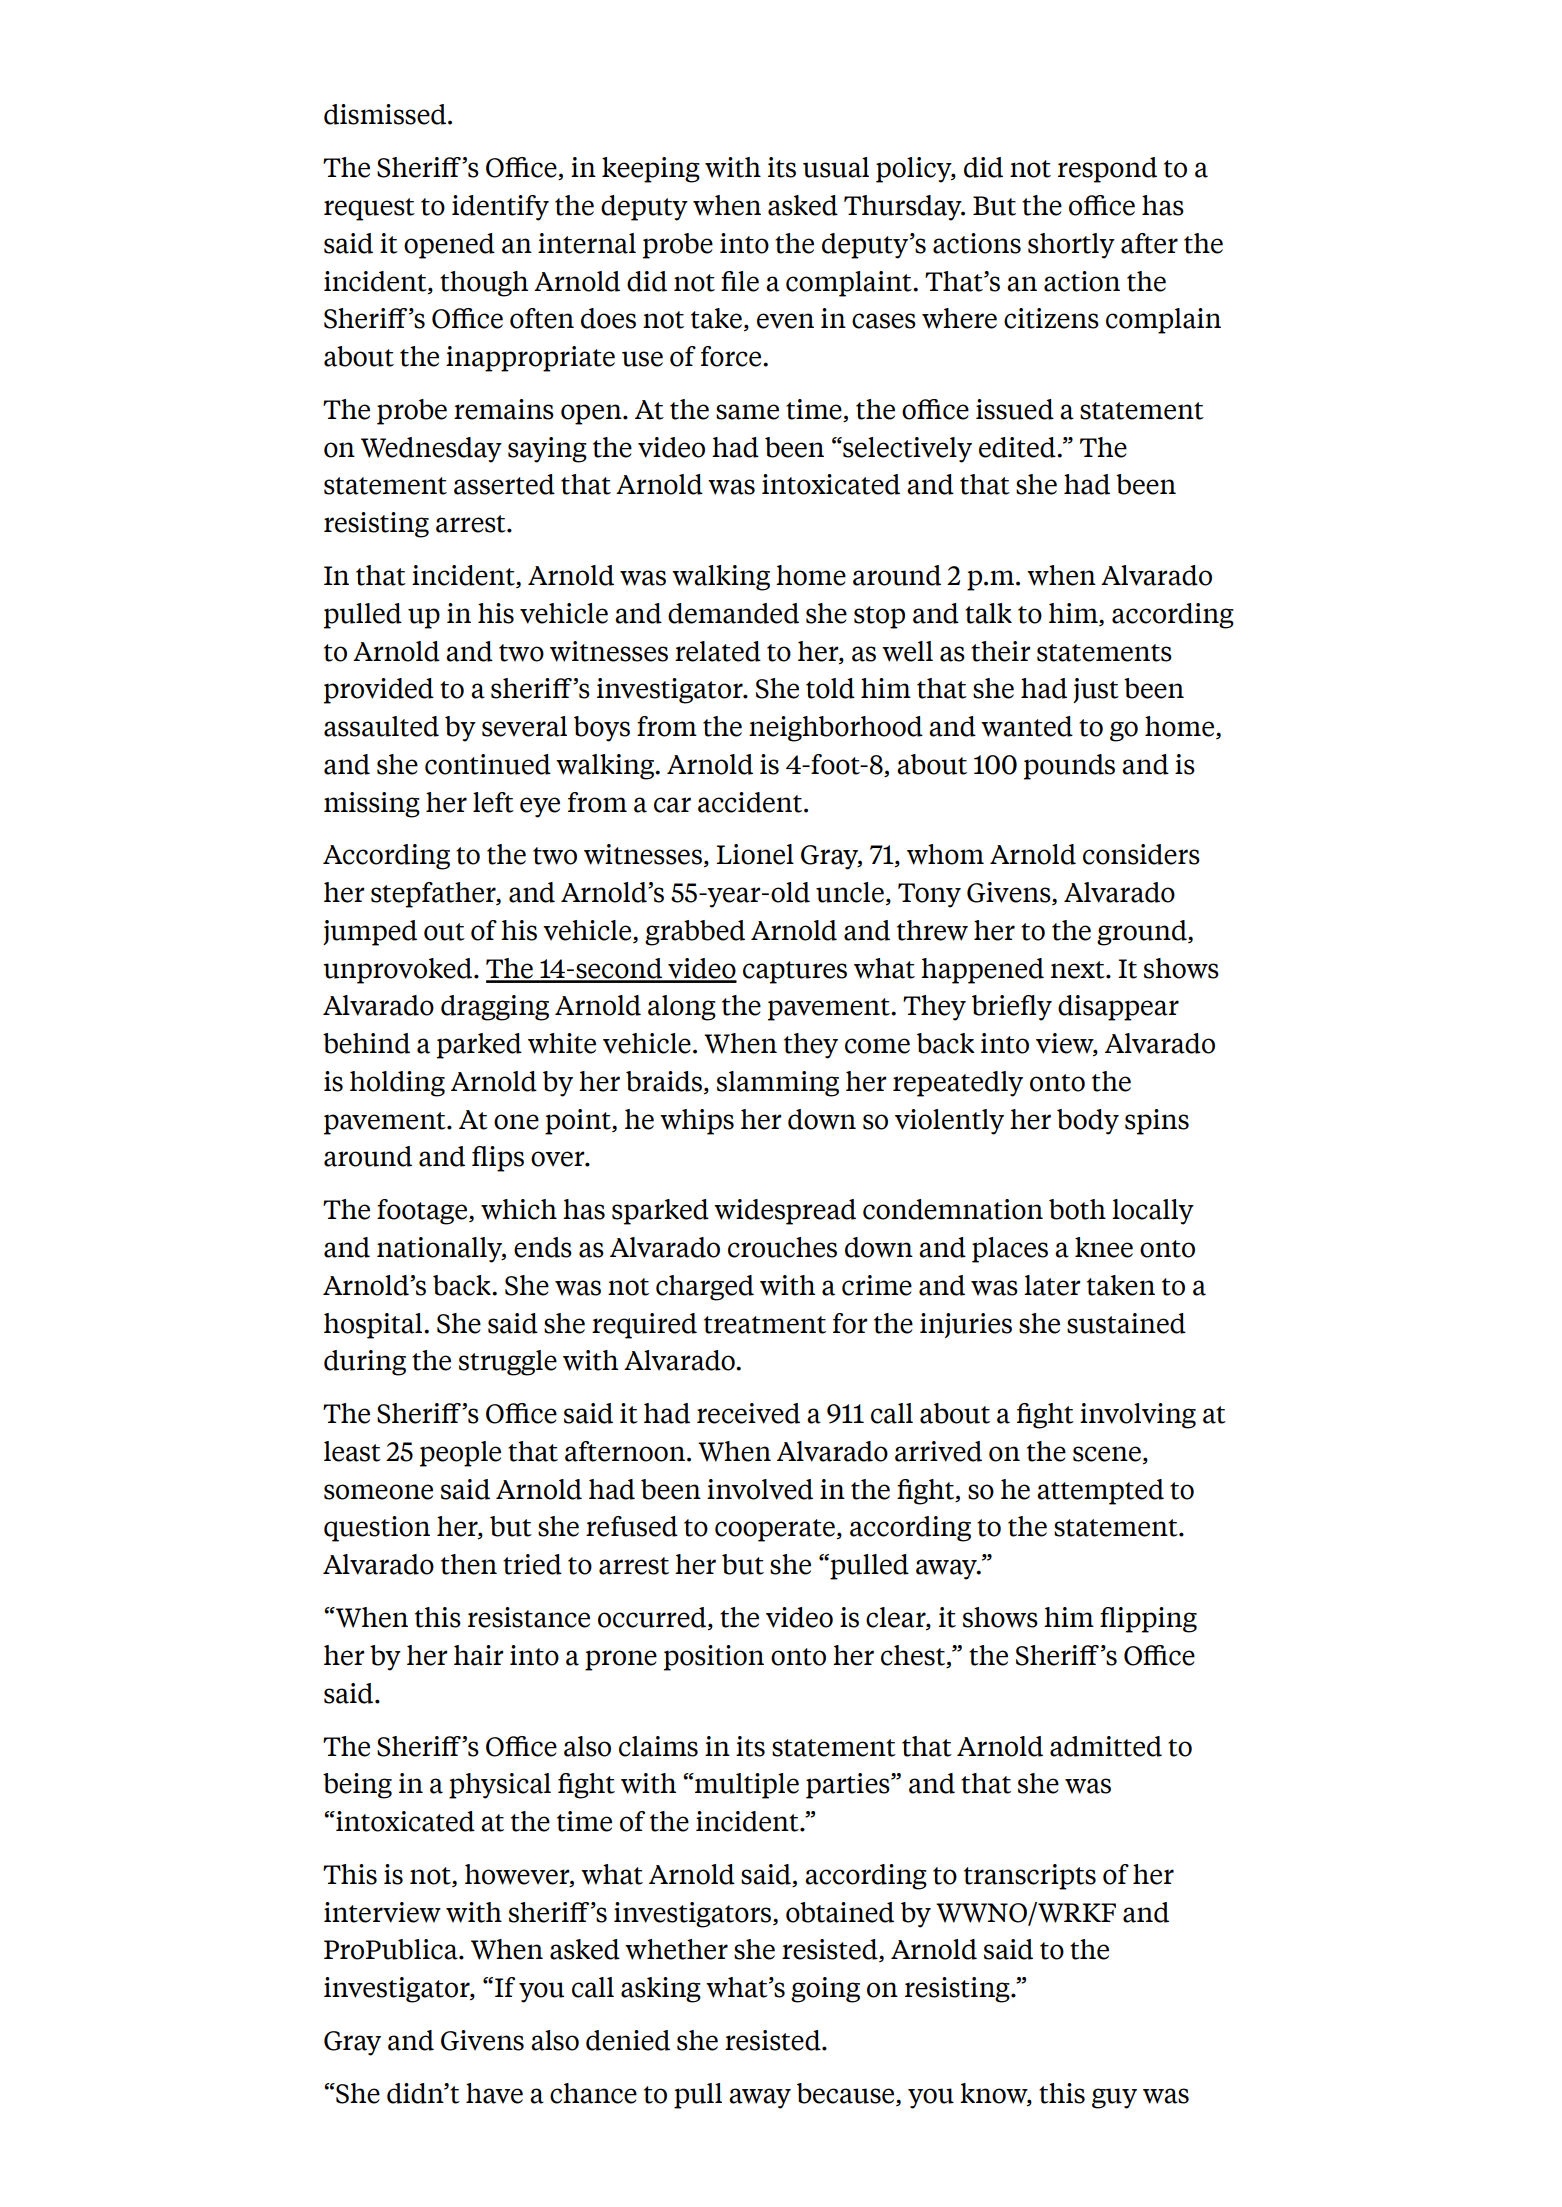  What do you see at coordinates (1100, 1492) in the page?
I see `attempted` at bounding box center [1100, 1492].
